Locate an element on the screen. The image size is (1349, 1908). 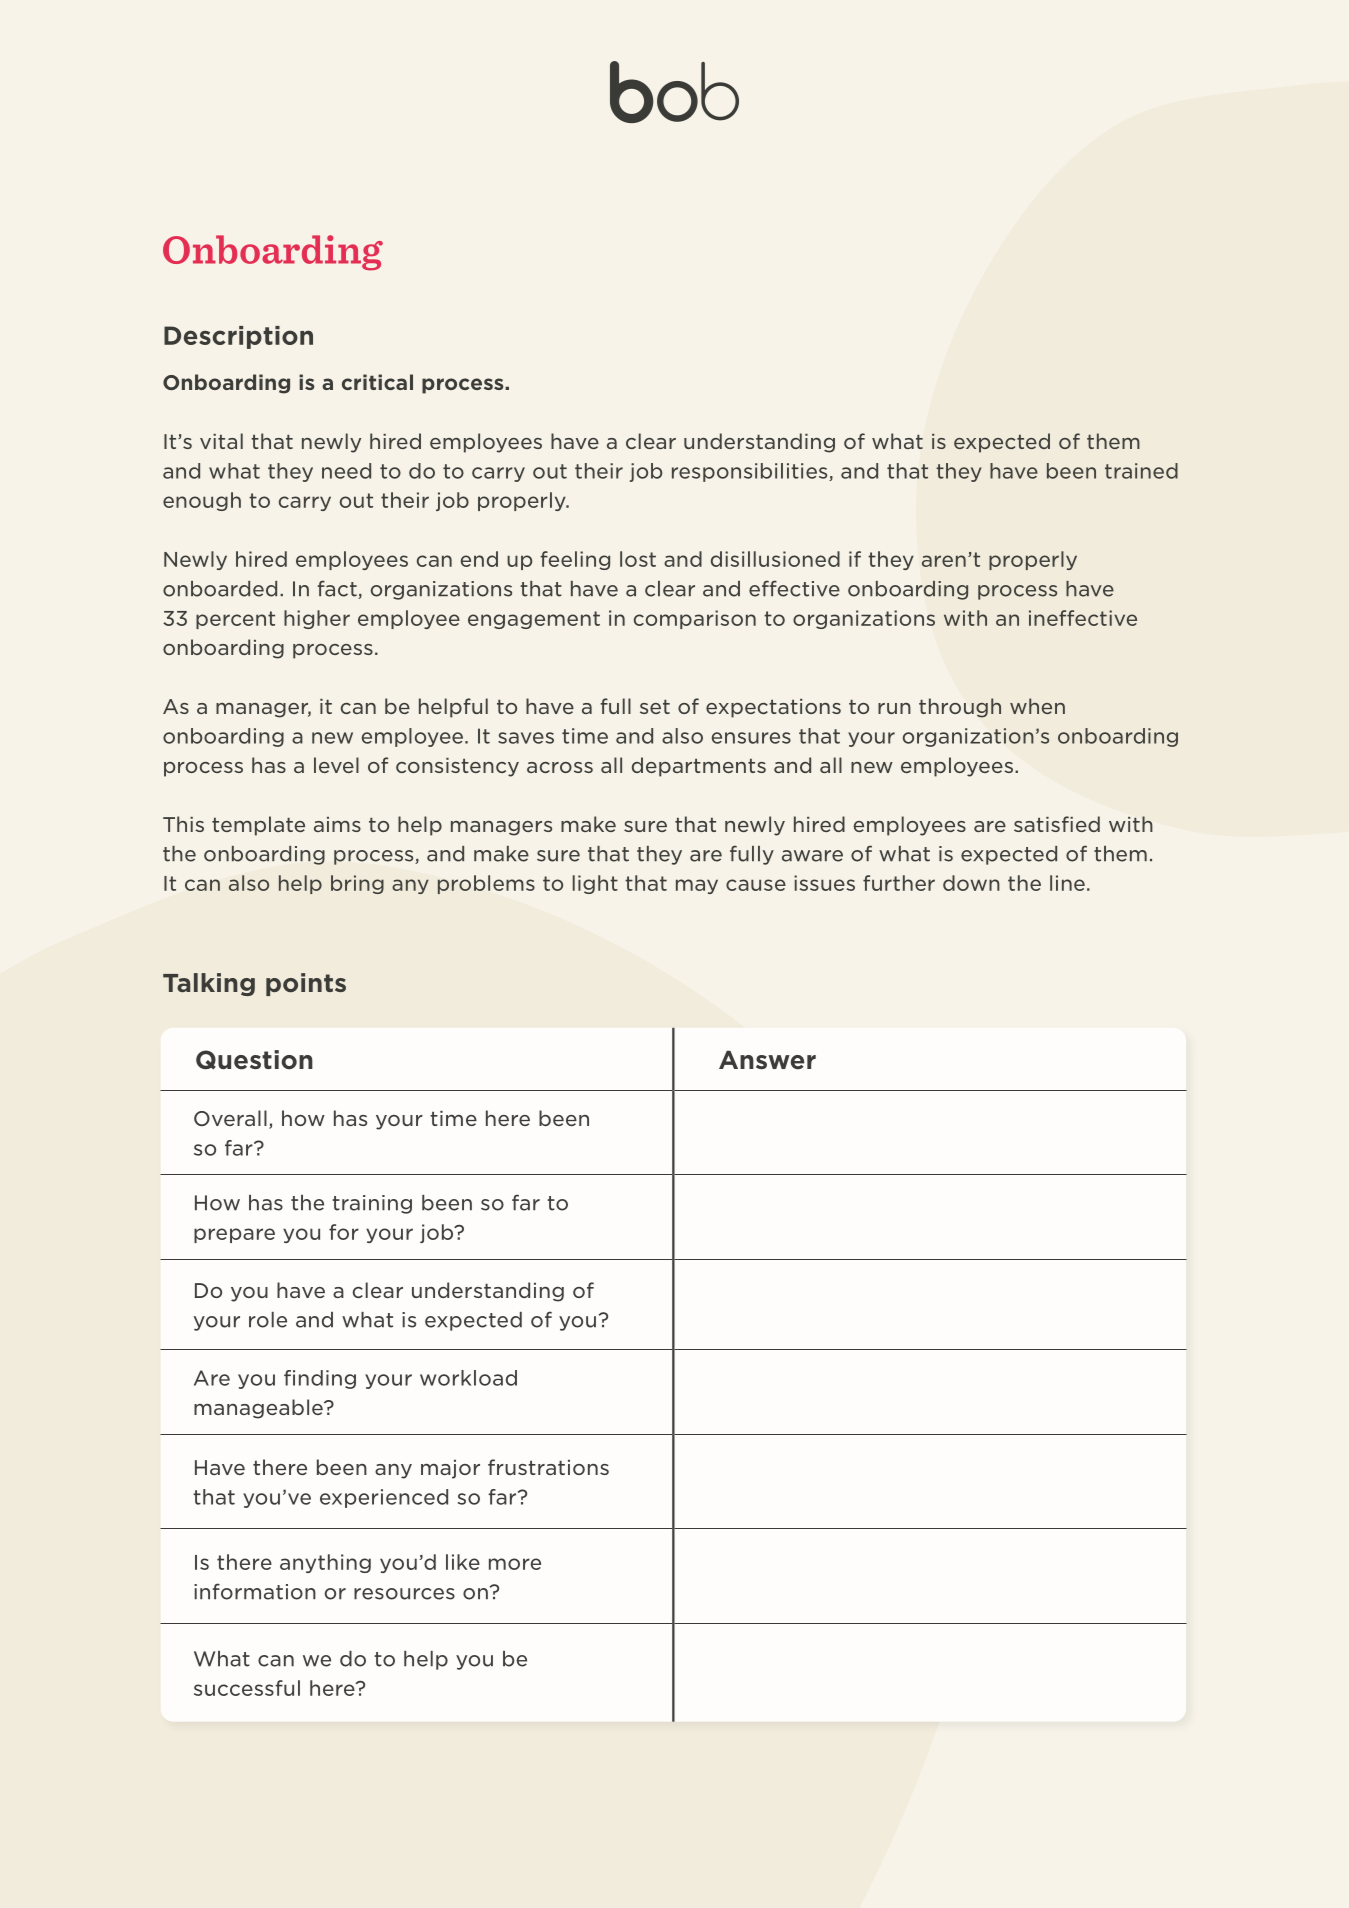
successful is located at coordinates (247, 1688).
